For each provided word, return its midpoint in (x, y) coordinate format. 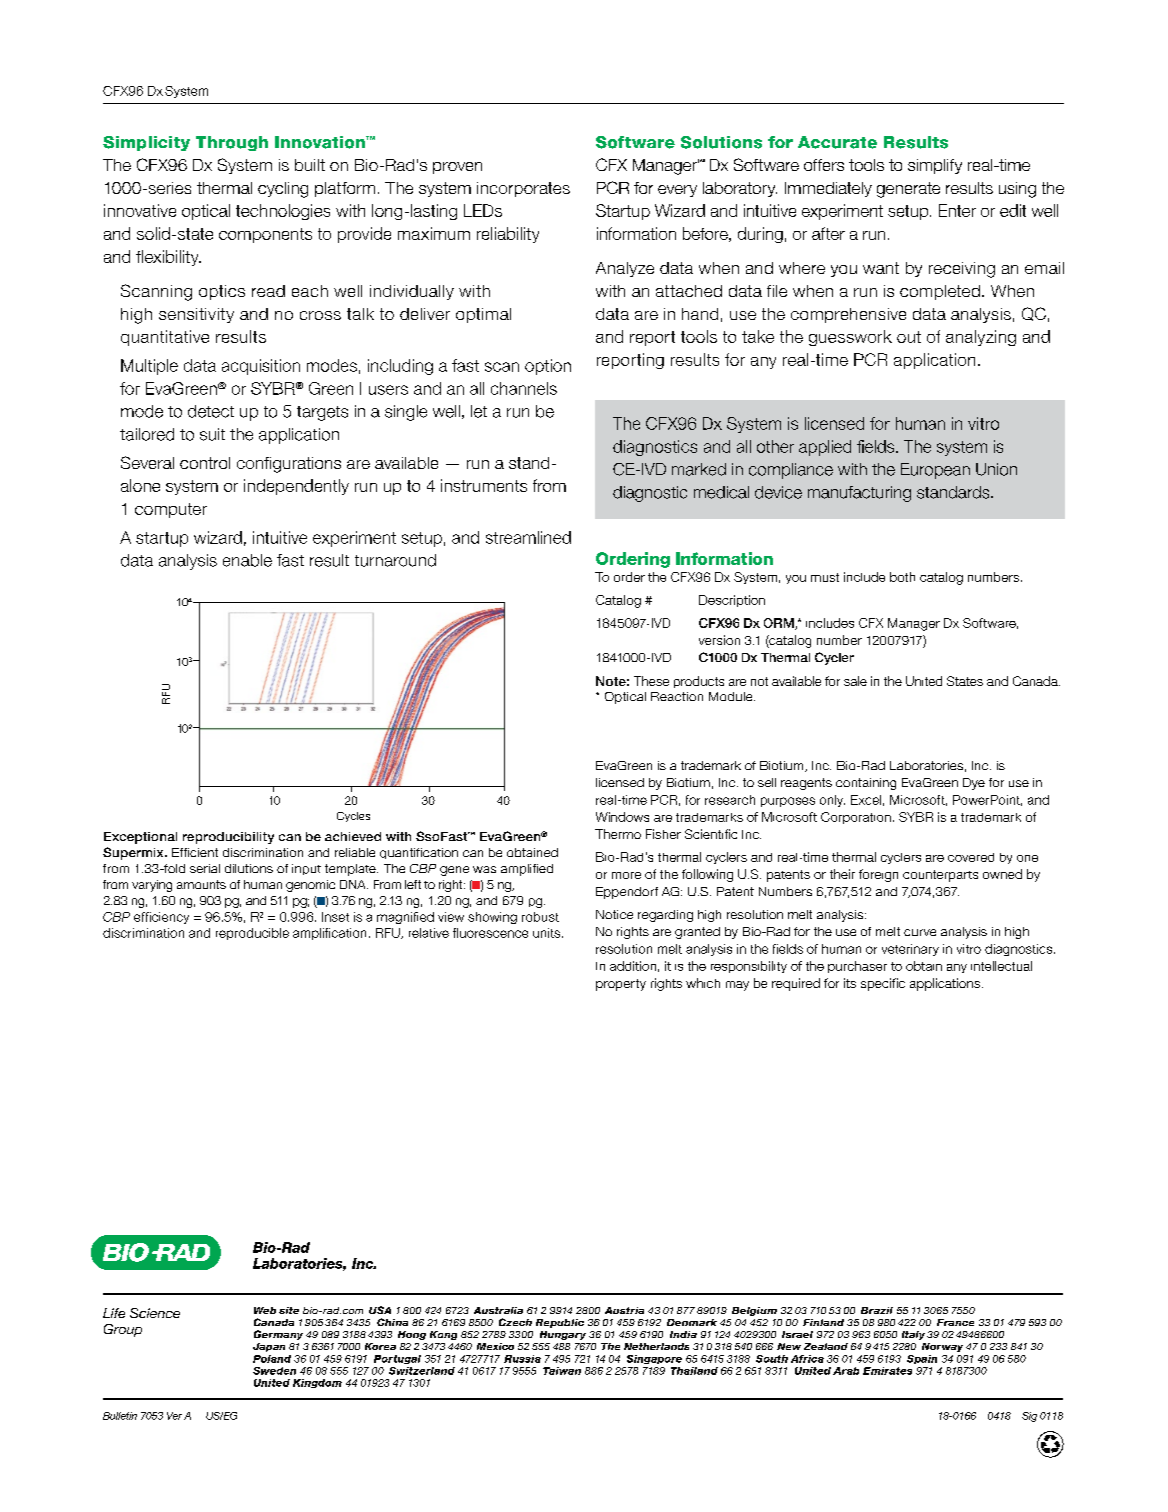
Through (232, 143)
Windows (622, 817)
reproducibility (228, 838)
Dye (974, 784)
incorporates (523, 189)
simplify (935, 166)
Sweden (274, 1371)
